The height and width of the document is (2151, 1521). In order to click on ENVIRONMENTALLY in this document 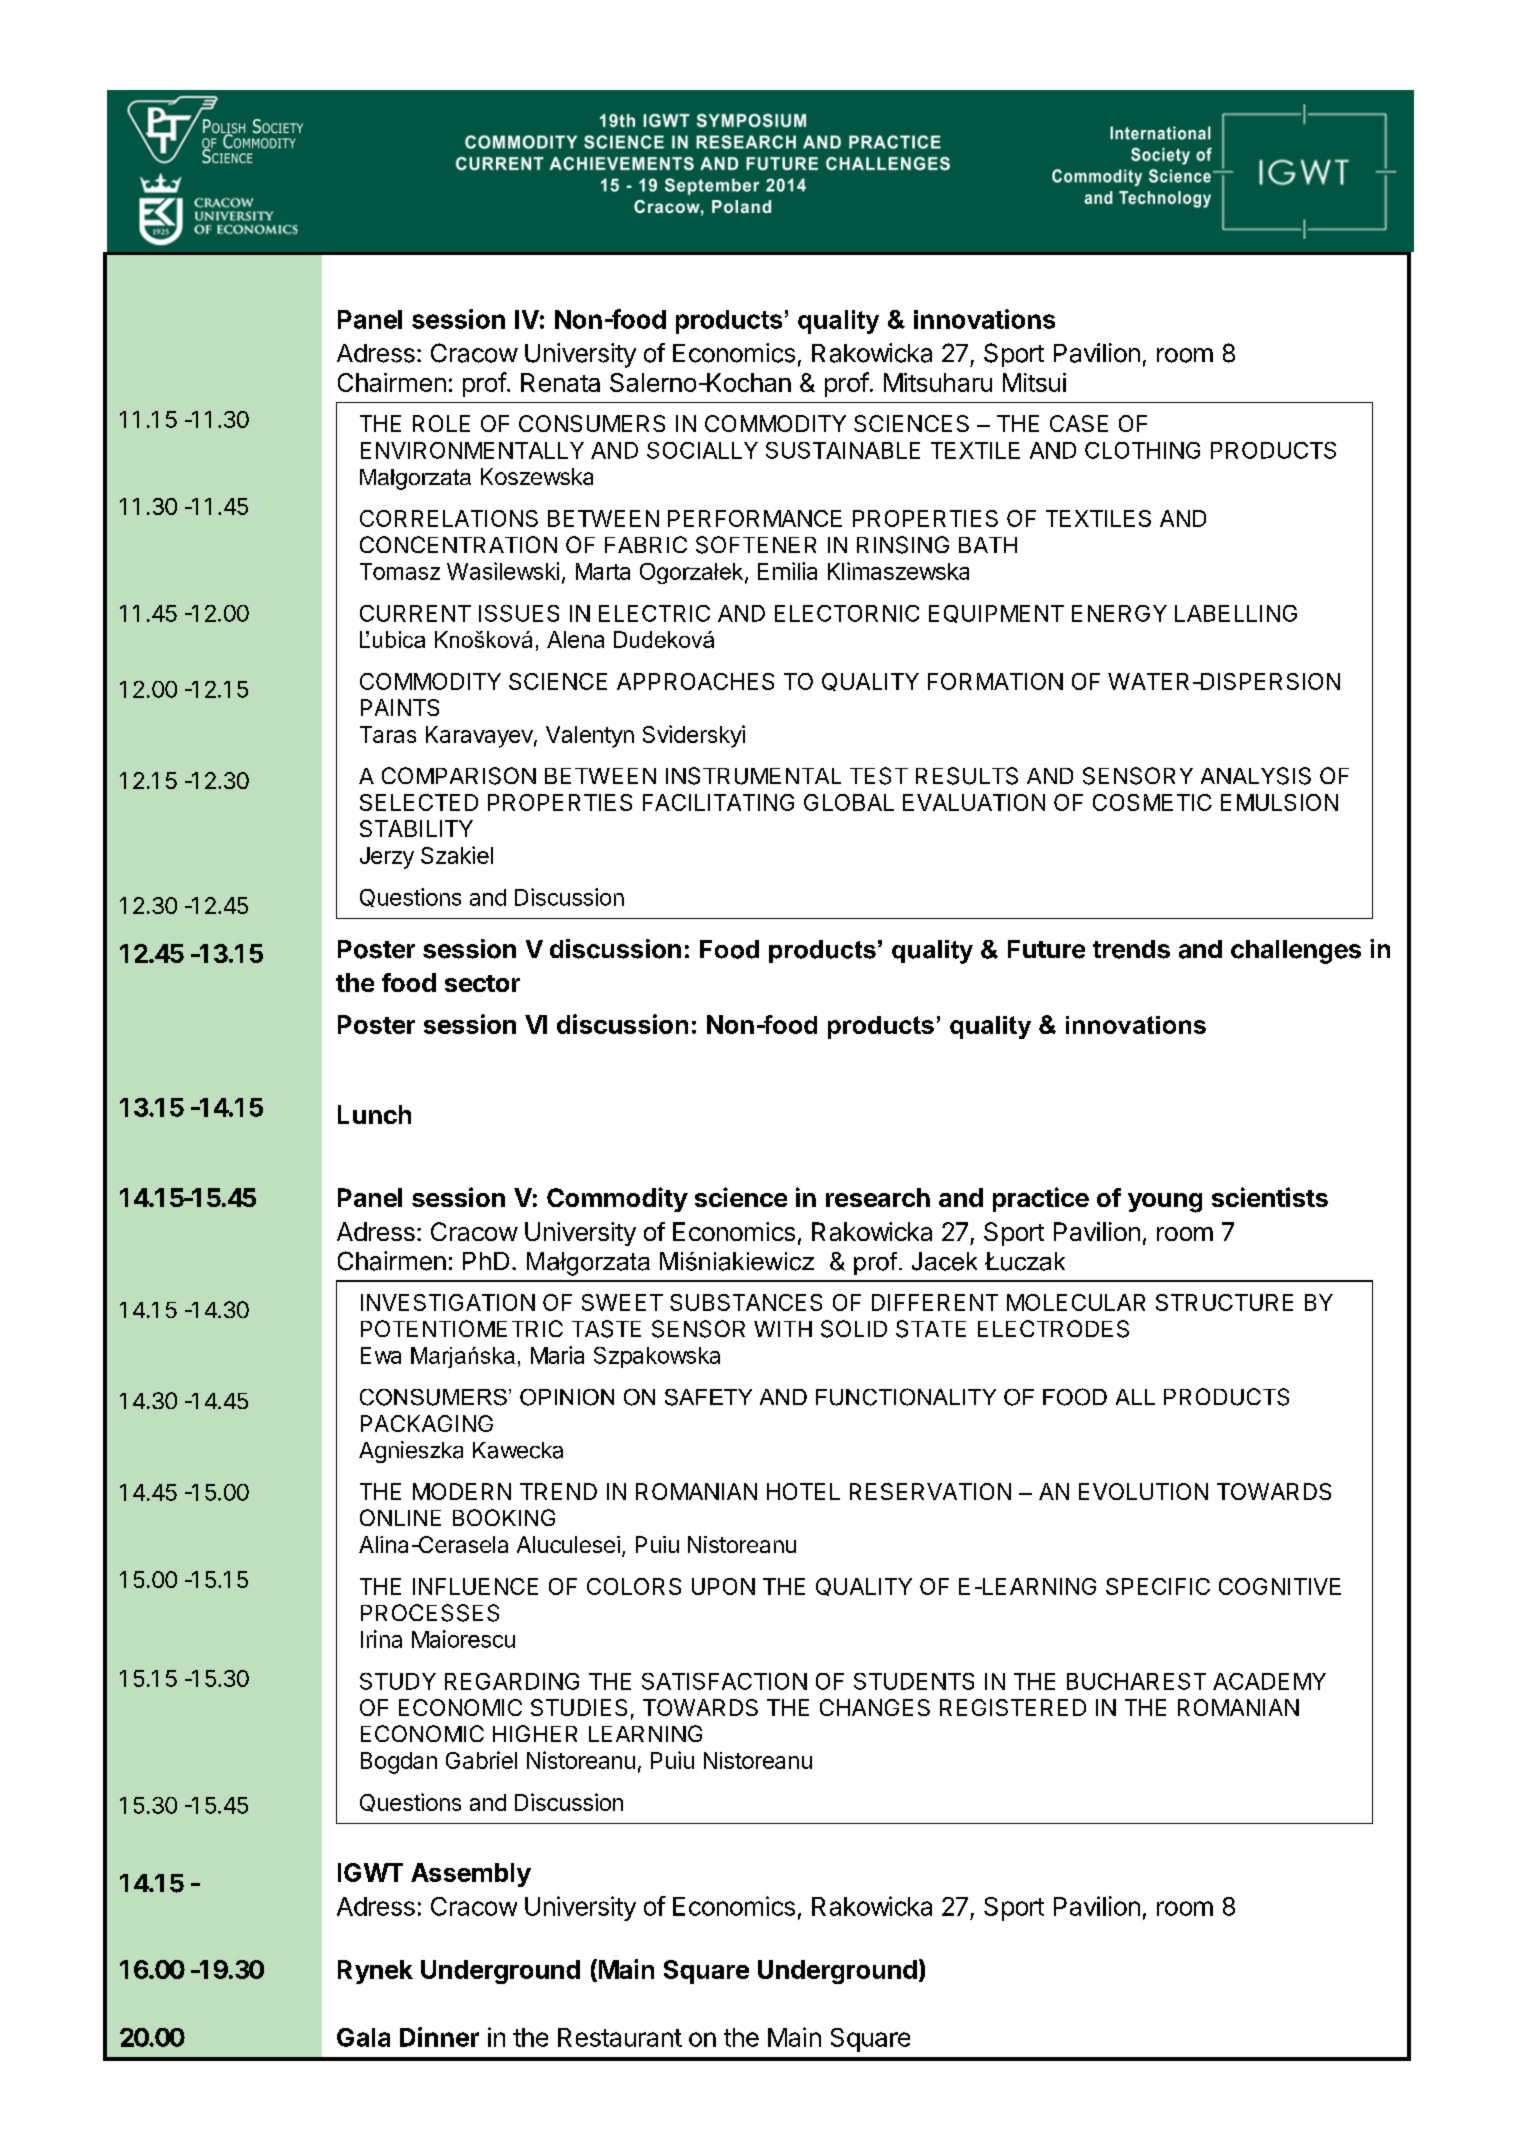, I will do `click(472, 450)`.
